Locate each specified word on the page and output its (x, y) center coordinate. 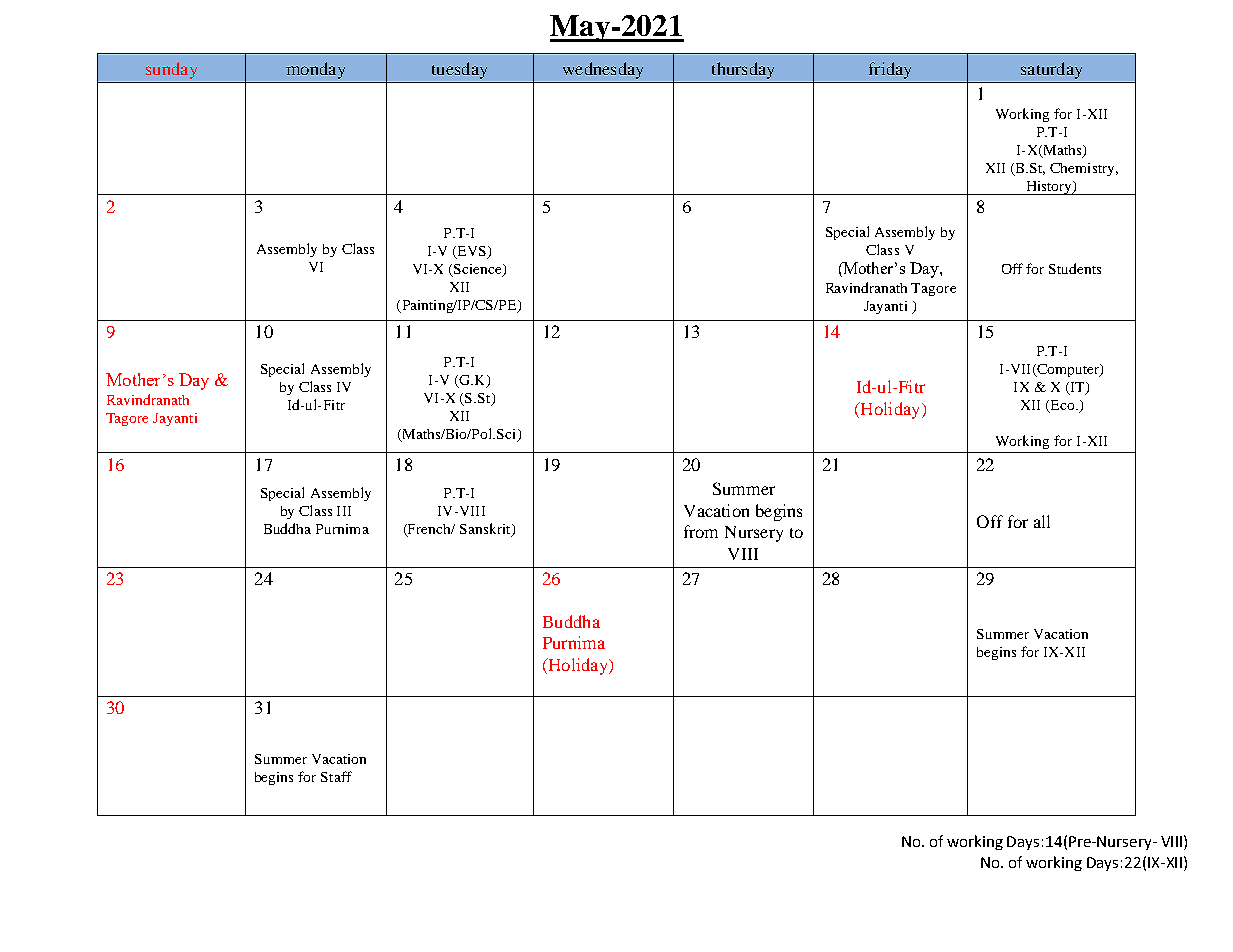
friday (890, 70)
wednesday (603, 70)
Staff (336, 776)
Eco (1062, 406)
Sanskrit (486, 529)
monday (315, 70)
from (701, 531)
